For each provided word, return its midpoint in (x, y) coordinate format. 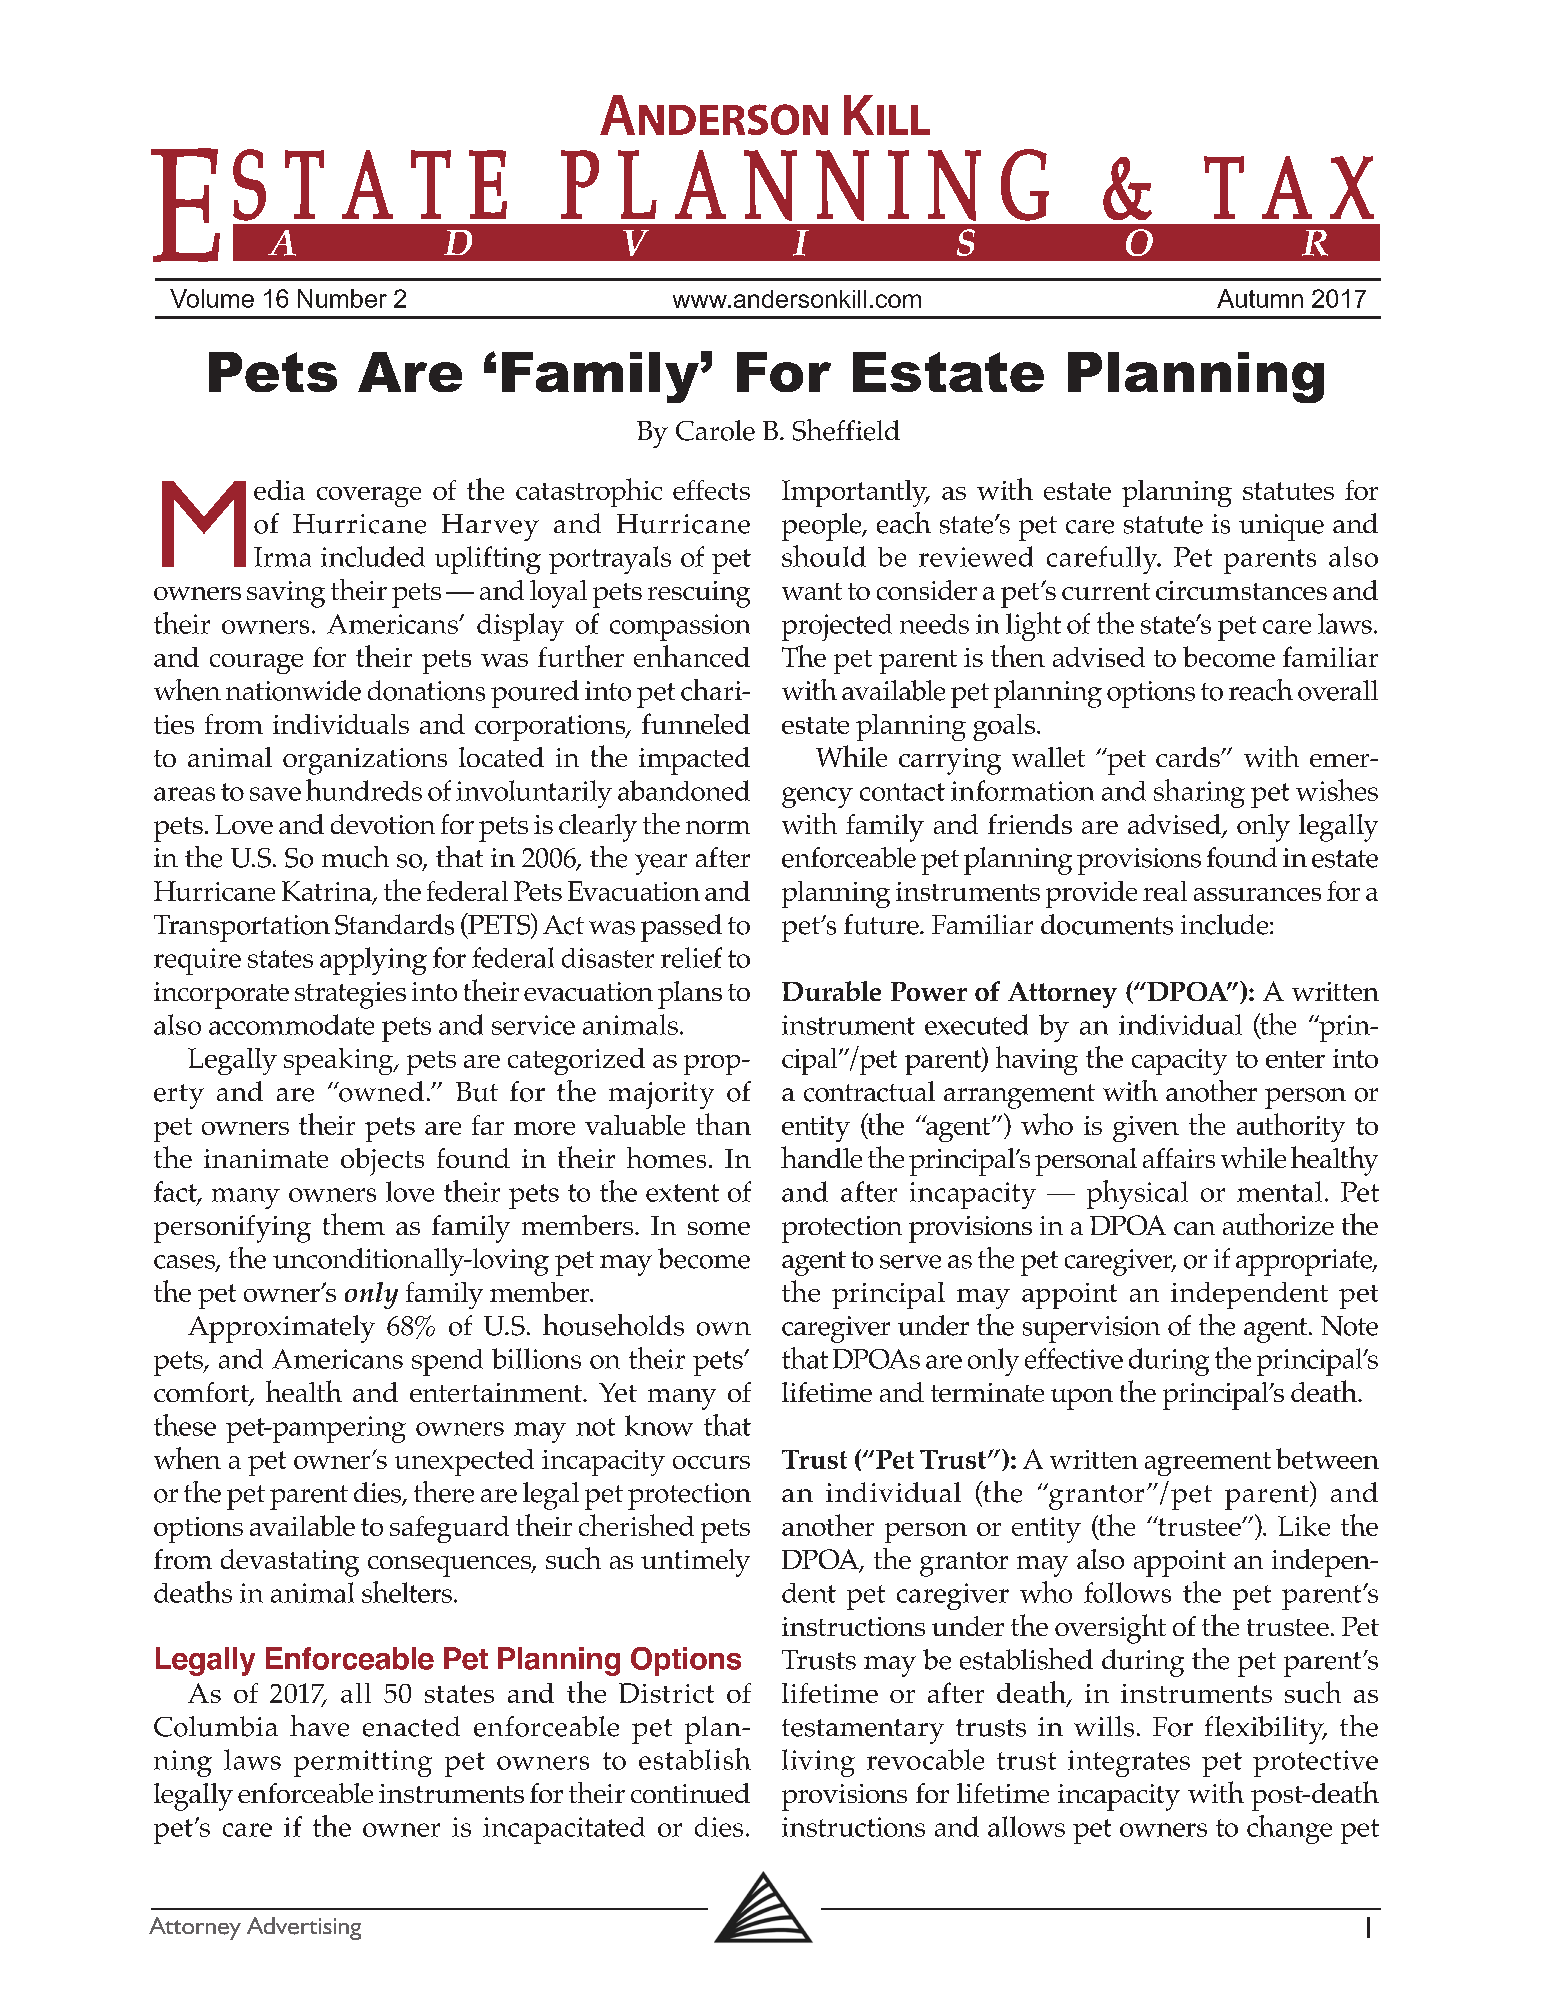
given (1146, 1129)
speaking (340, 1061)
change (1289, 1829)
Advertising (304, 1928)
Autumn (1260, 298)
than (723, 1124)
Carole (715, 430)
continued (690, 1793)
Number (342, 298)
